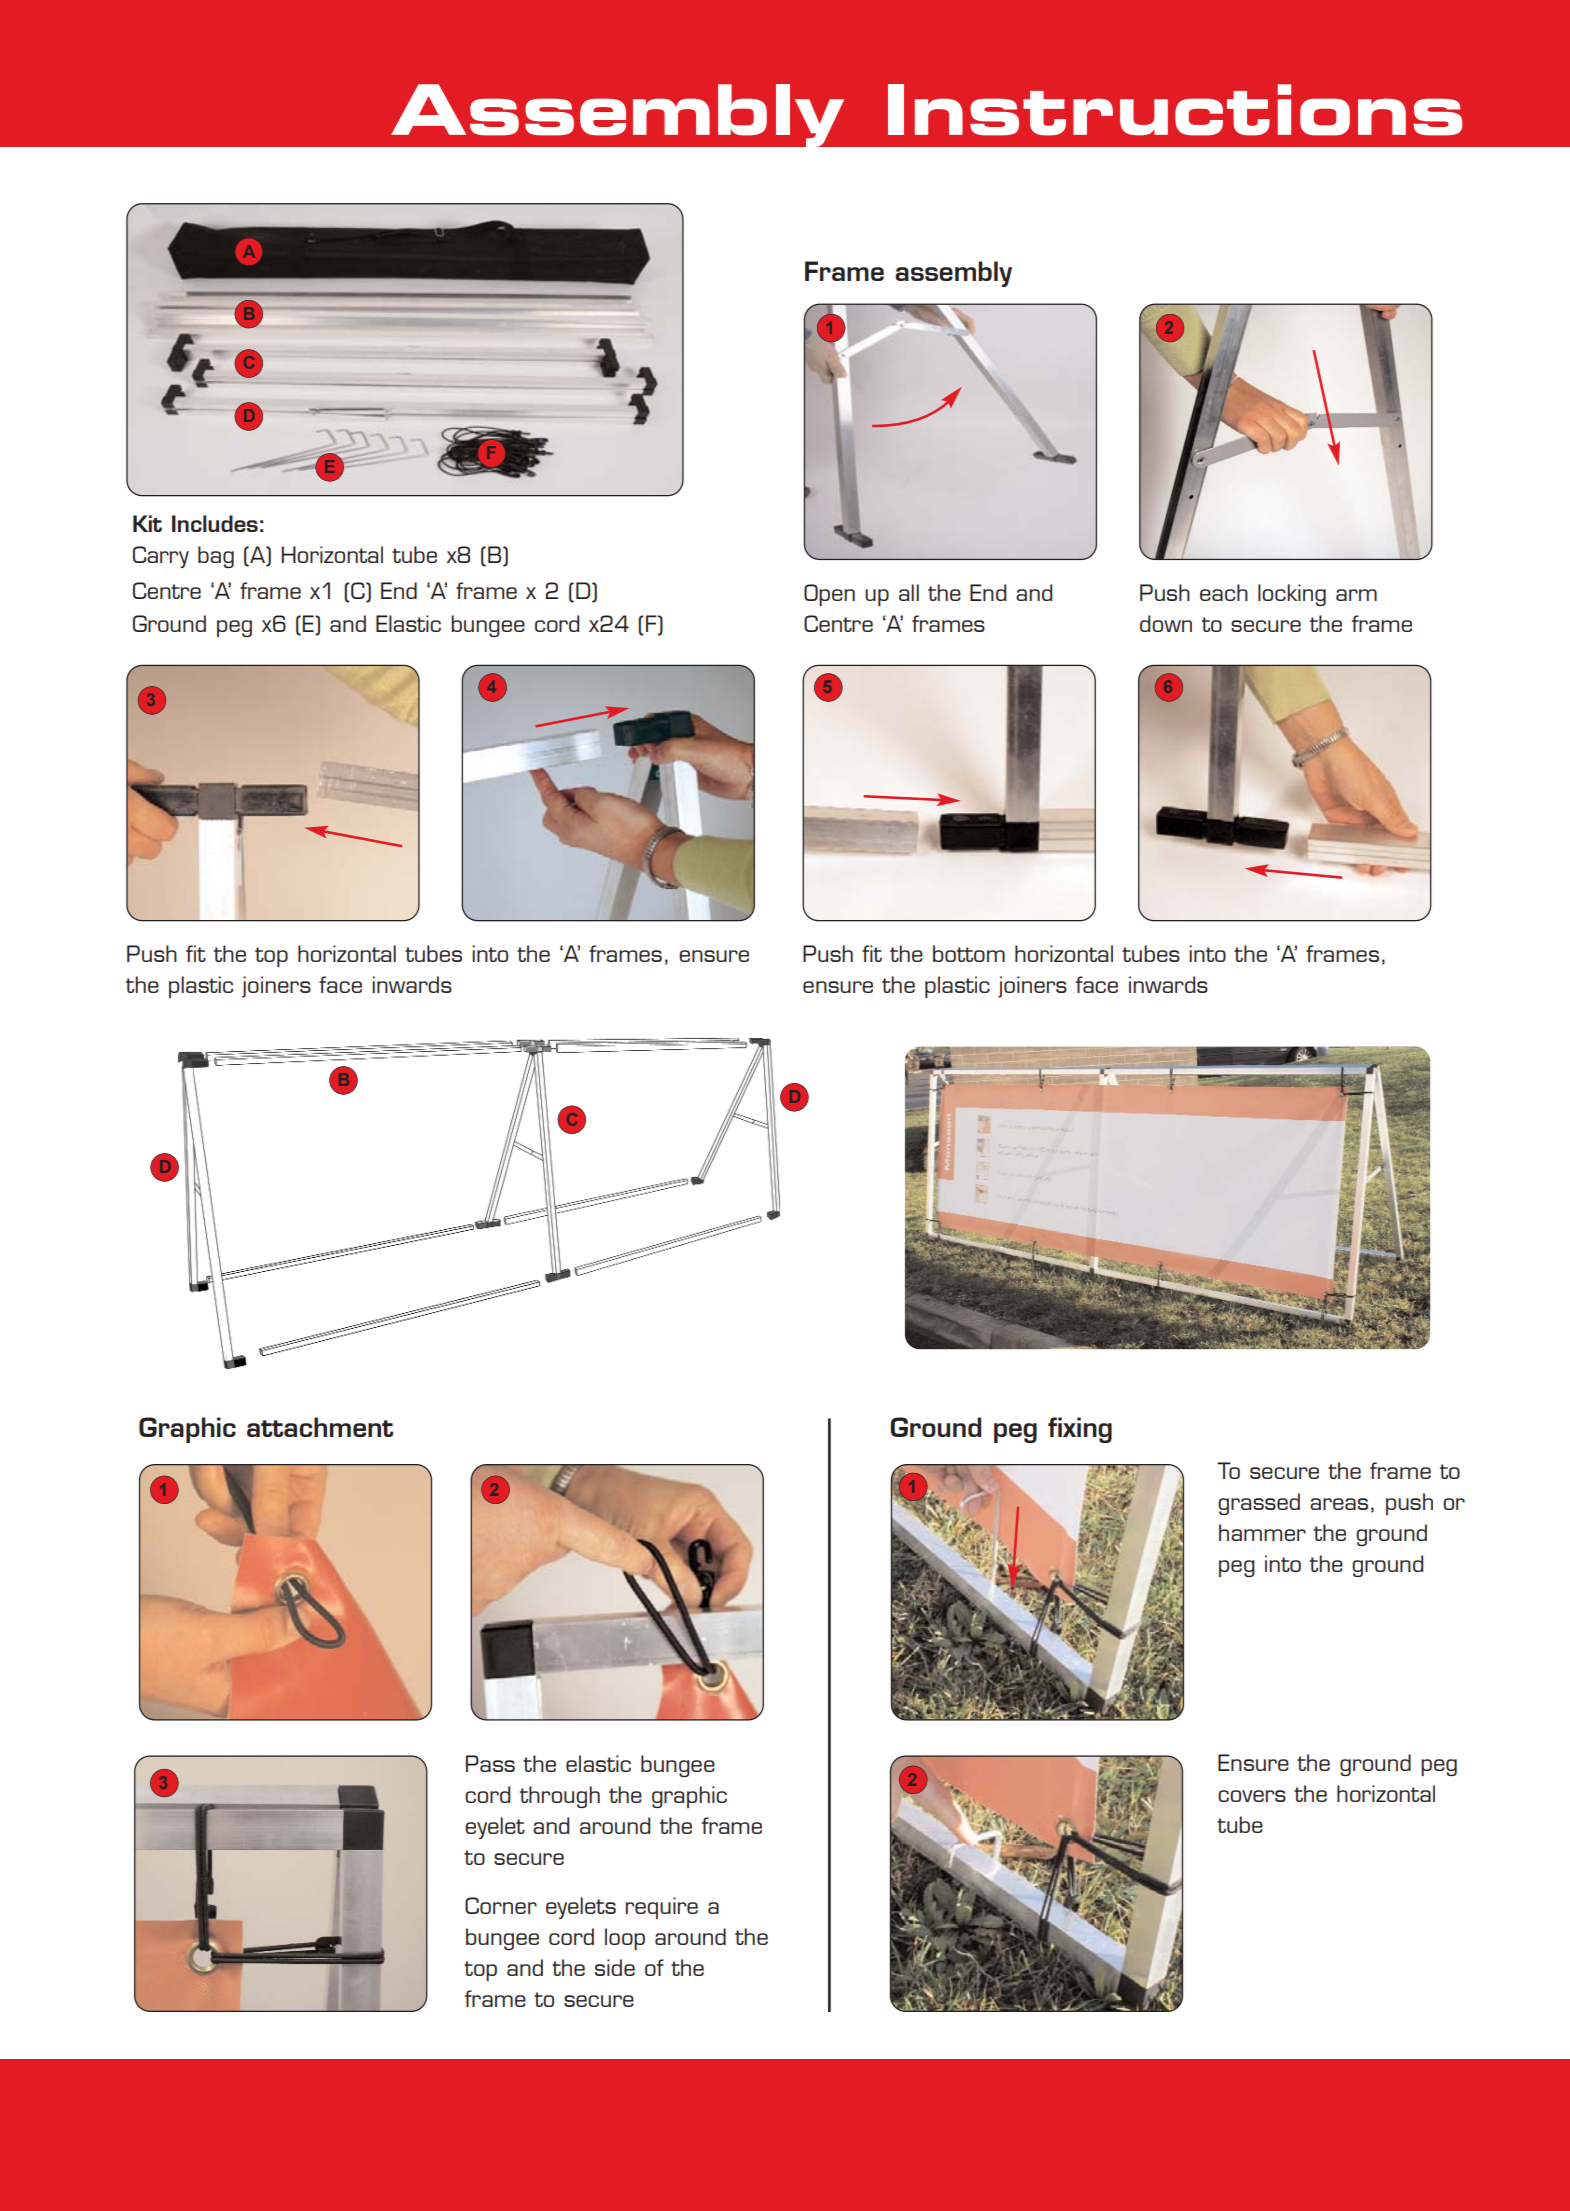 Image resolution: width=1570 pixels, height=2211 pixels. I want to click on through, so click(560, 1797).
